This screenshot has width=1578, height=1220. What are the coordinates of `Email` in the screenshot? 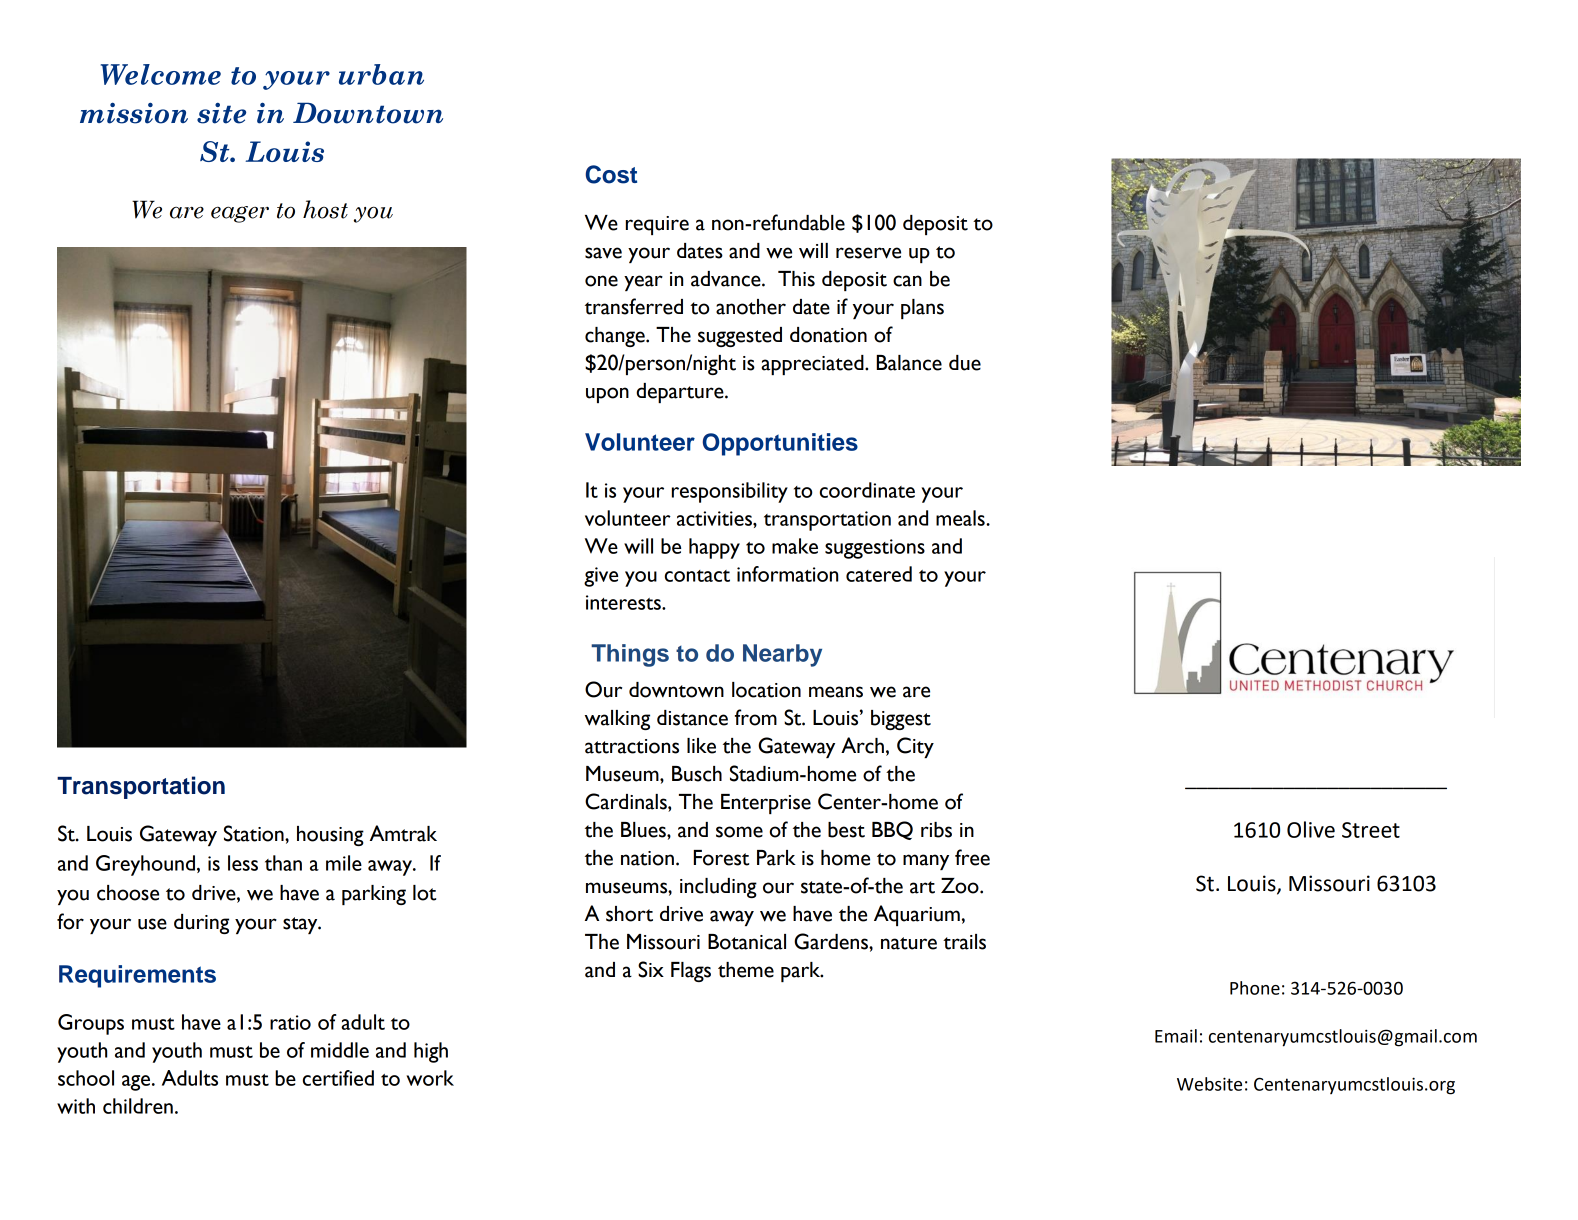 It's located at (1176, 1036).
